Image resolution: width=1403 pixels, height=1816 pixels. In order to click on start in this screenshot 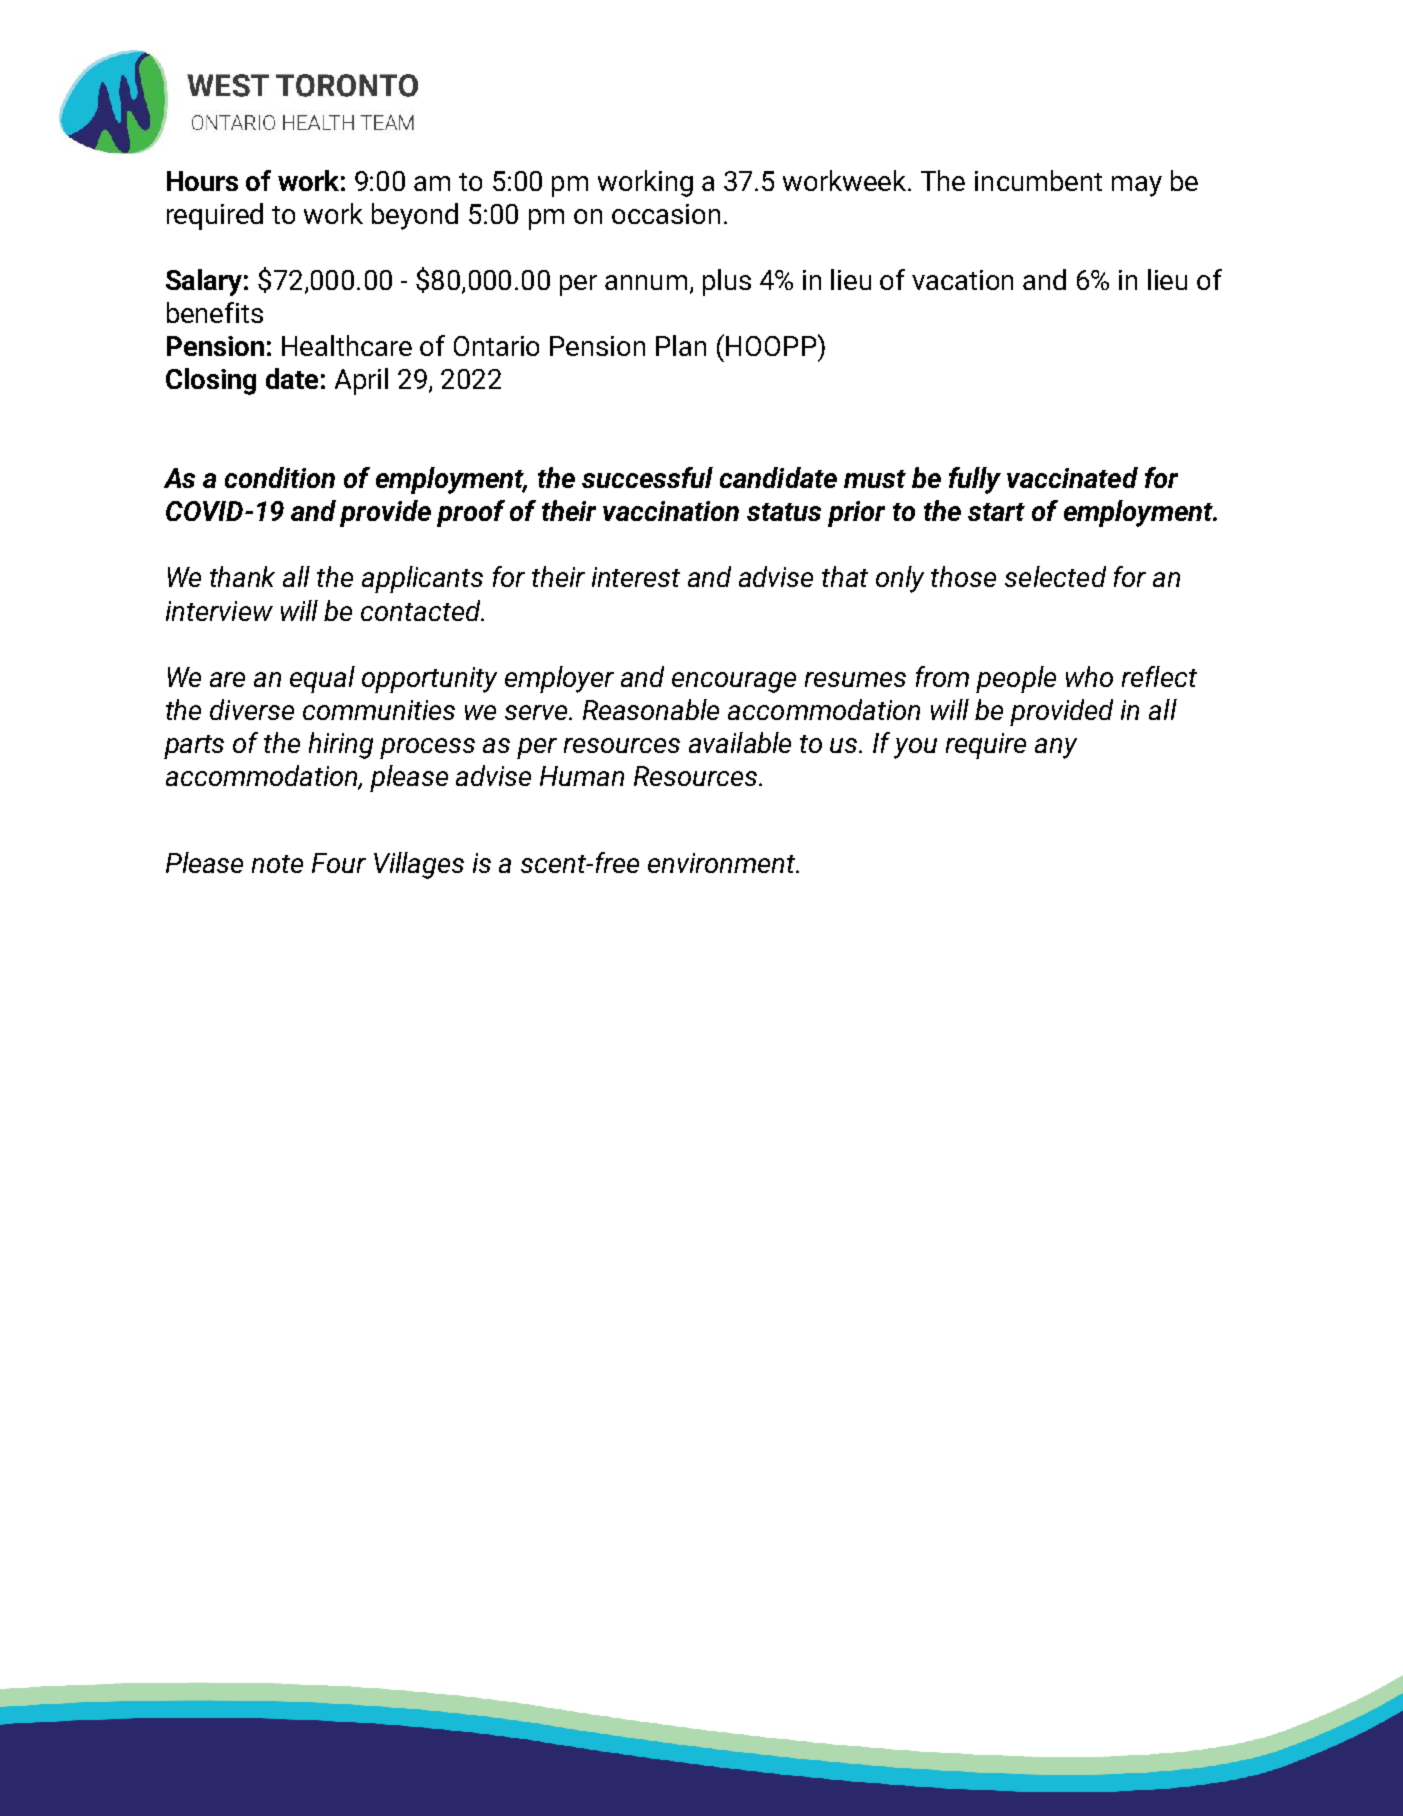, I will do `click(996, 512)`.
